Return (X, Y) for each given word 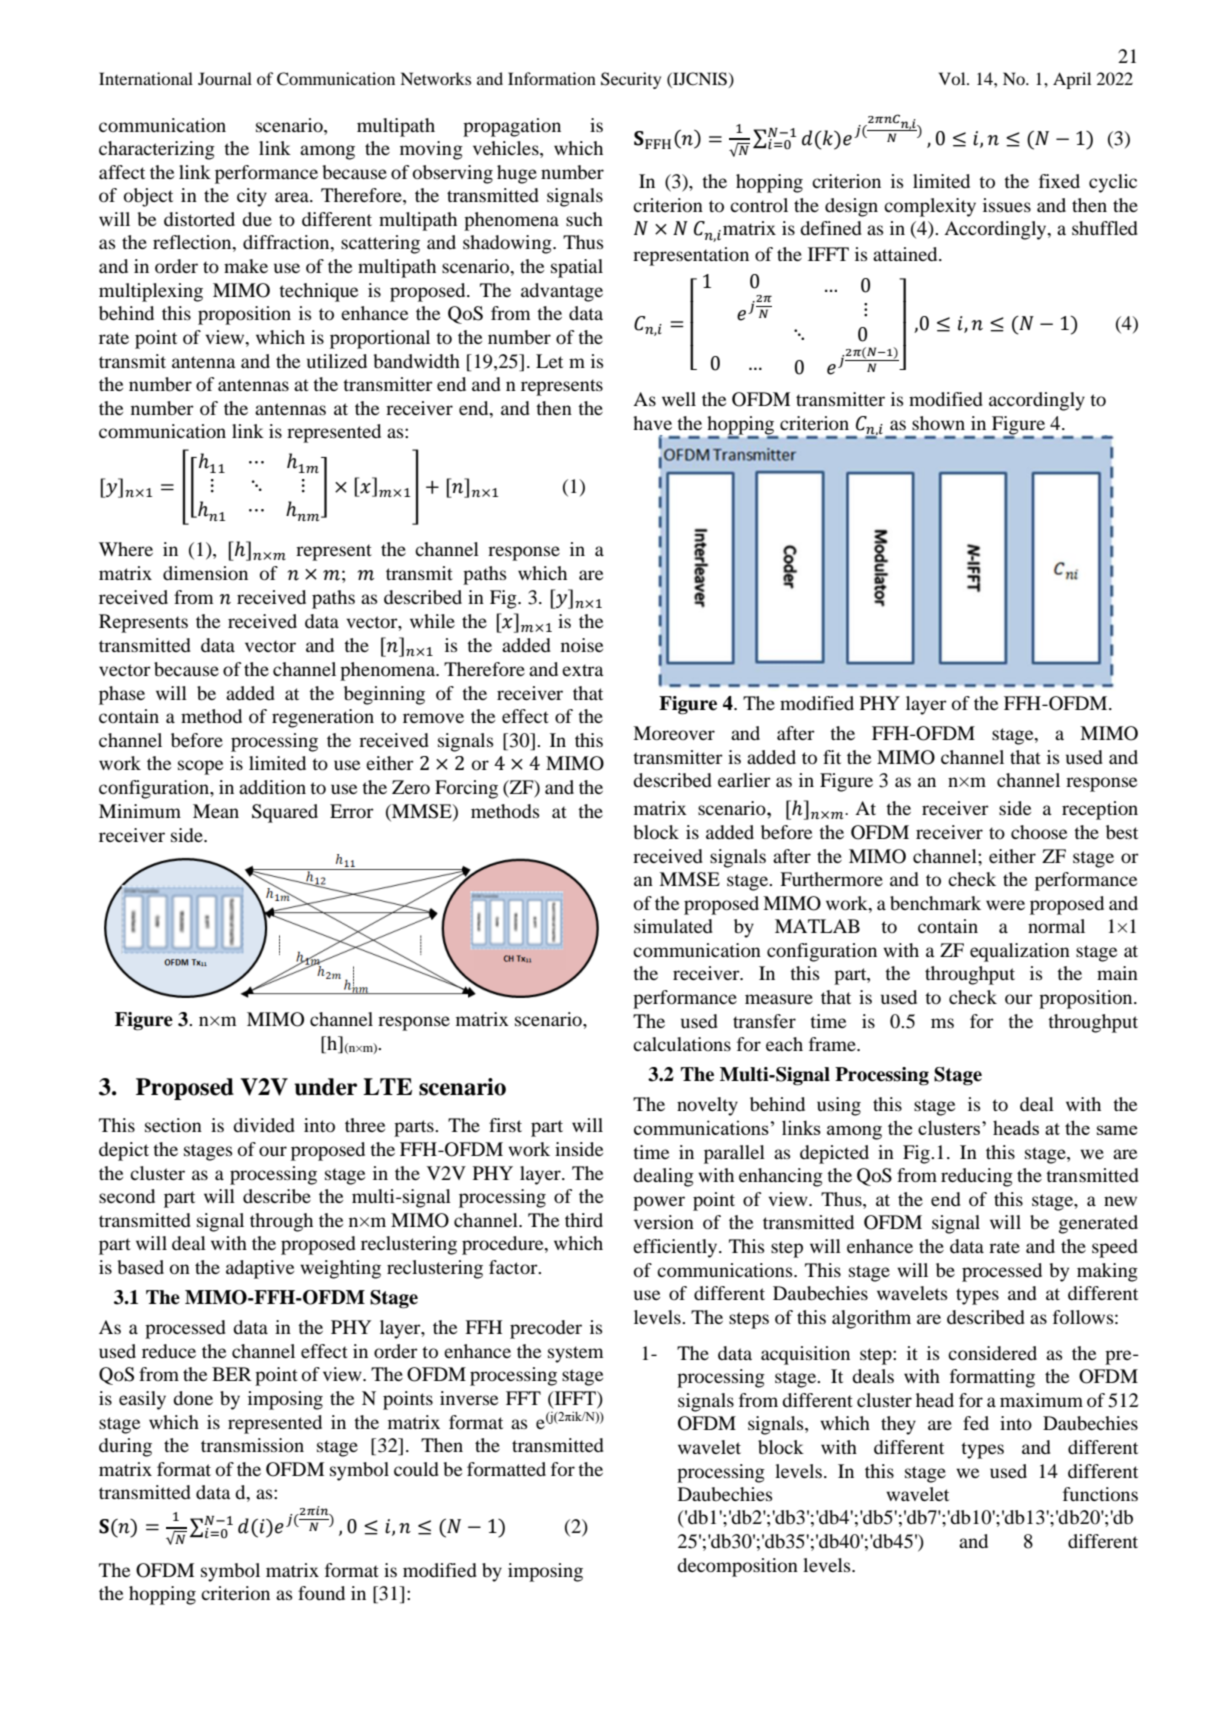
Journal (225, 78)
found (321, 1593)
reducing (977, 1177)
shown (938, 423)
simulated (673, 926)
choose (1039, 832)
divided (264, 1125)
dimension (205, 573)
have (652, 423)
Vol (953, 78)
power (659, 1203)
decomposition (737, 1567)
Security (631, 80)
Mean (216, 811)
